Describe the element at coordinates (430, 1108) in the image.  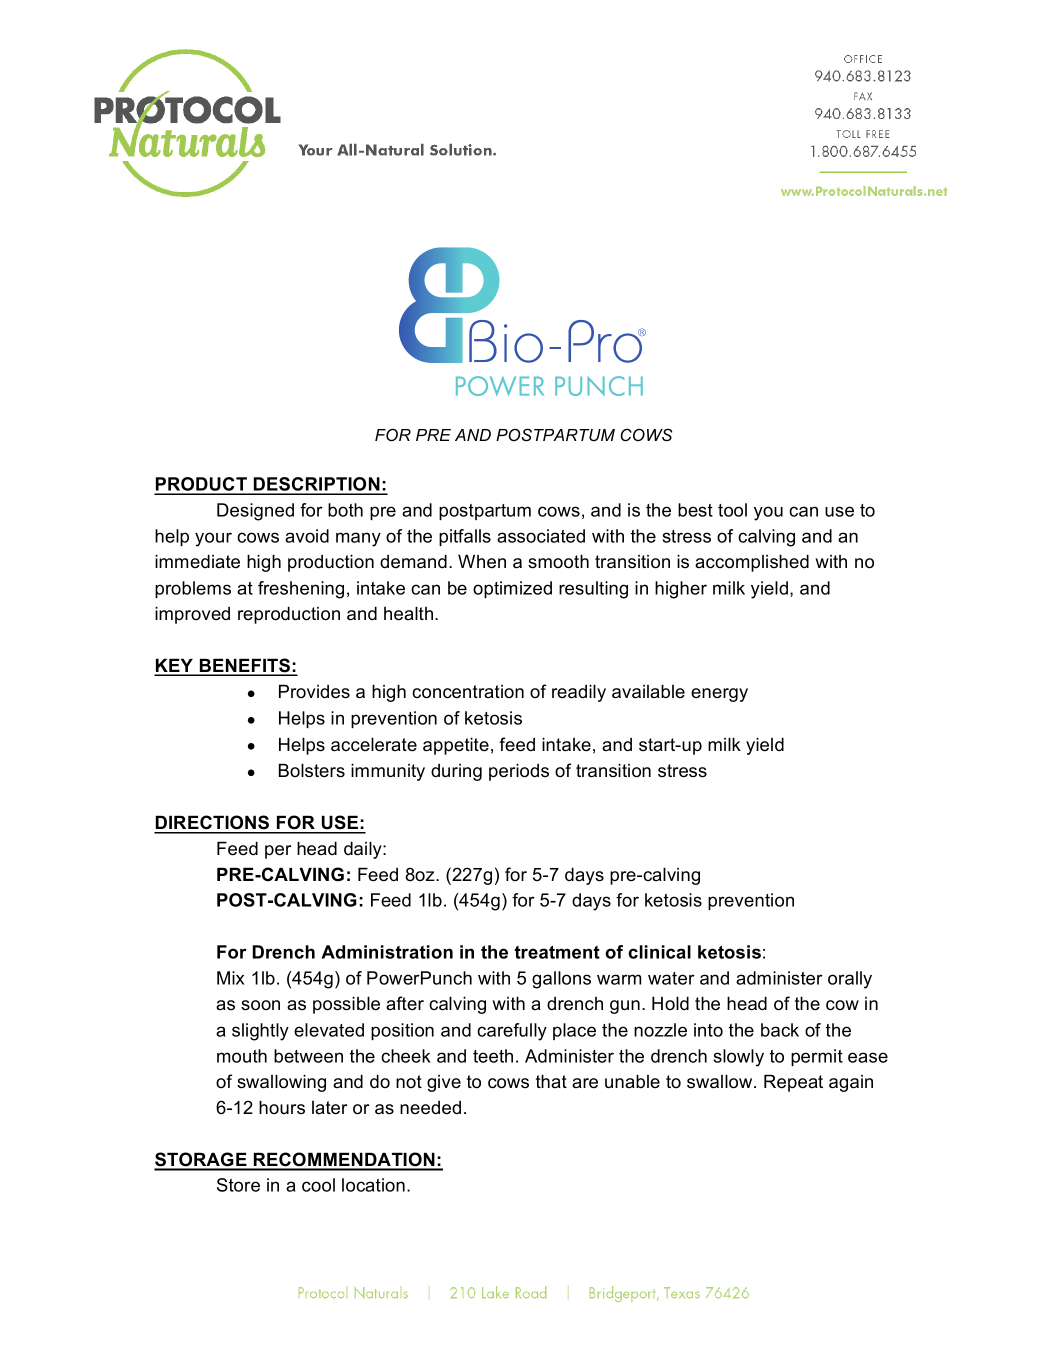
I see `needed` at that location.
